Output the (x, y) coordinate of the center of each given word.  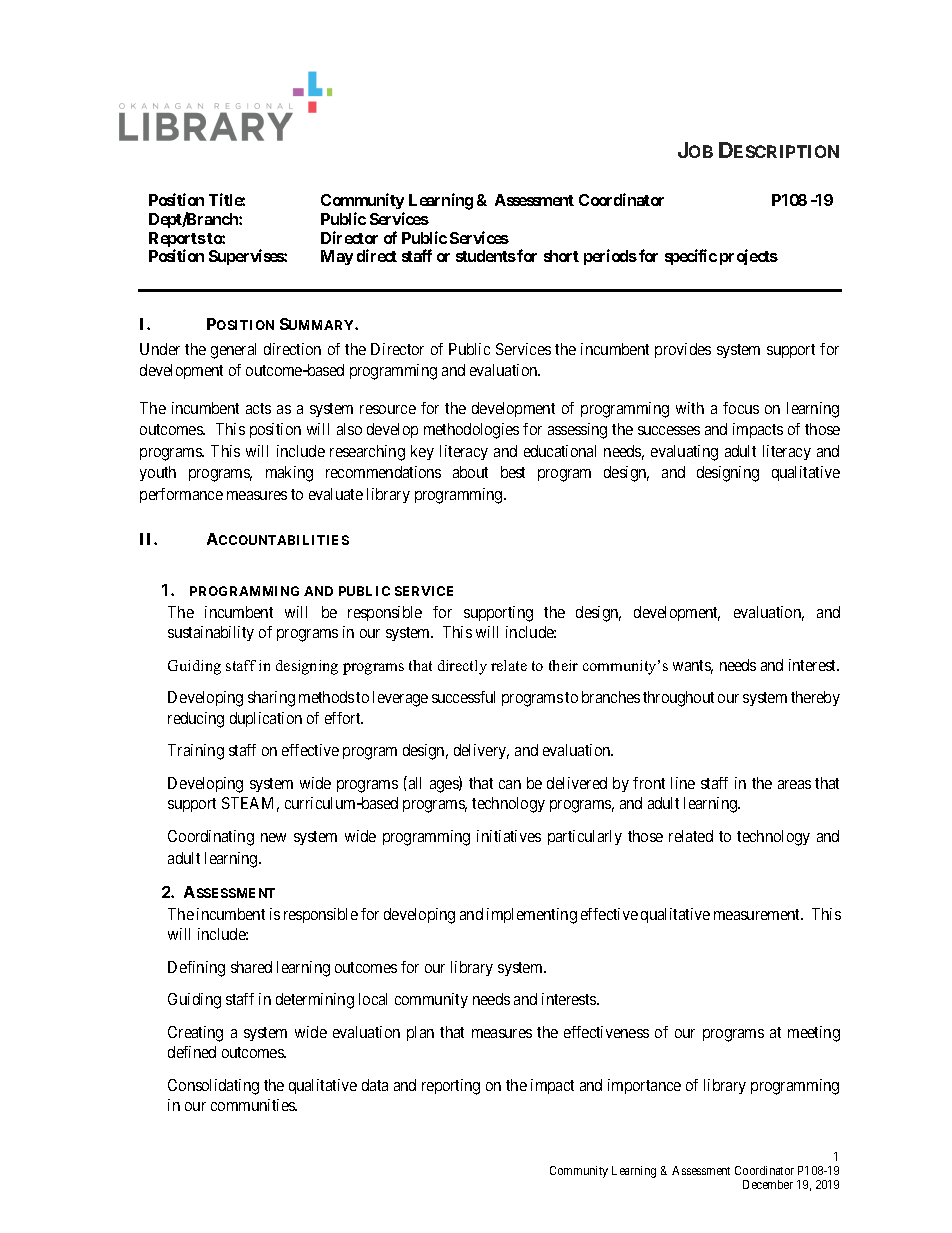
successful (463, 697)
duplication (266, 719)
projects (749, 257)
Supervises (247, 257)
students (486, 256)
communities (254, 1105)
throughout (678, 699)
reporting (451, 1087)
